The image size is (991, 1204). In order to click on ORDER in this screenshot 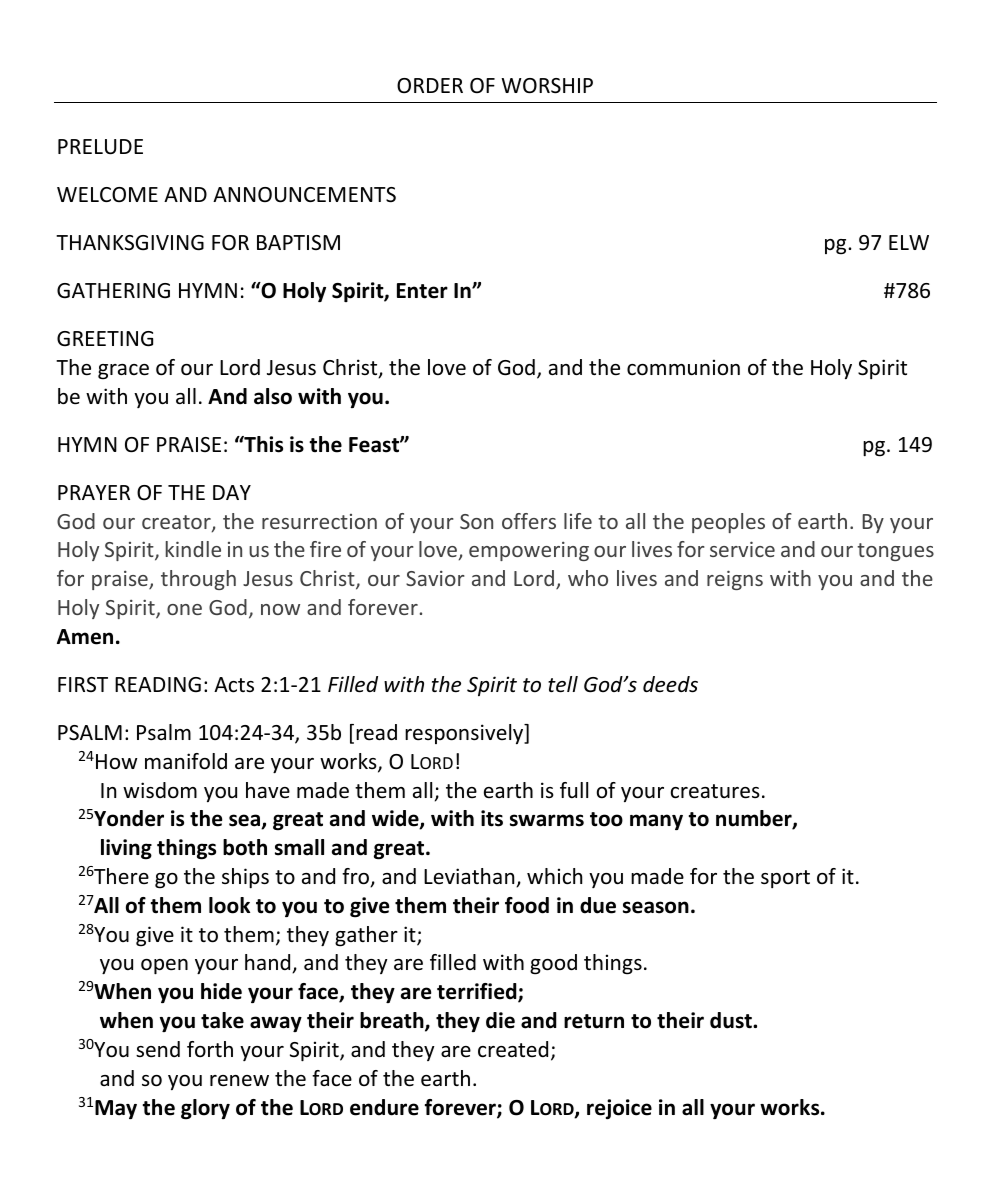, I will do `click(430, 85)`.
